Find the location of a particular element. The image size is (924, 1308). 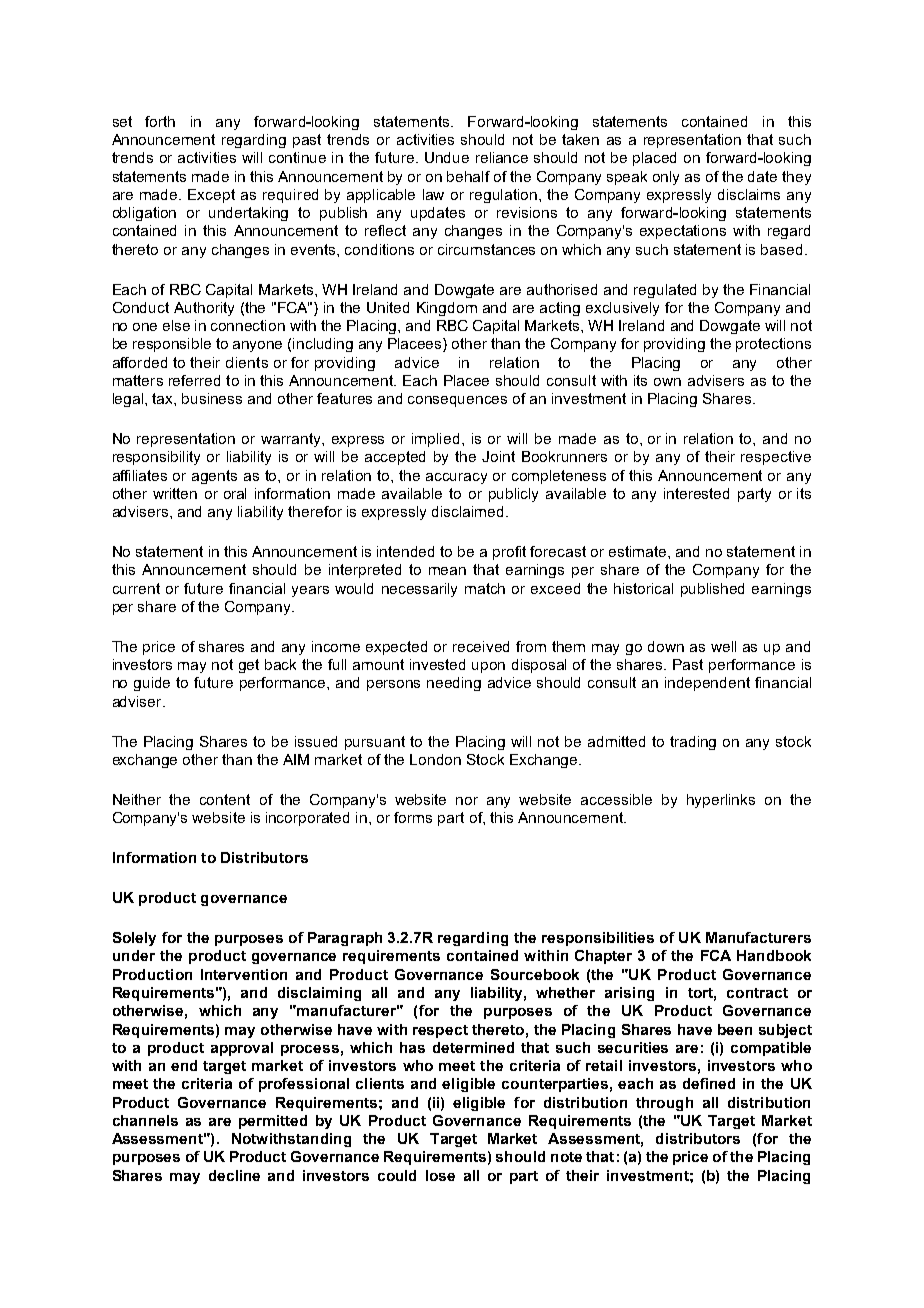

Handbook is located at coordinates (774, 955).
